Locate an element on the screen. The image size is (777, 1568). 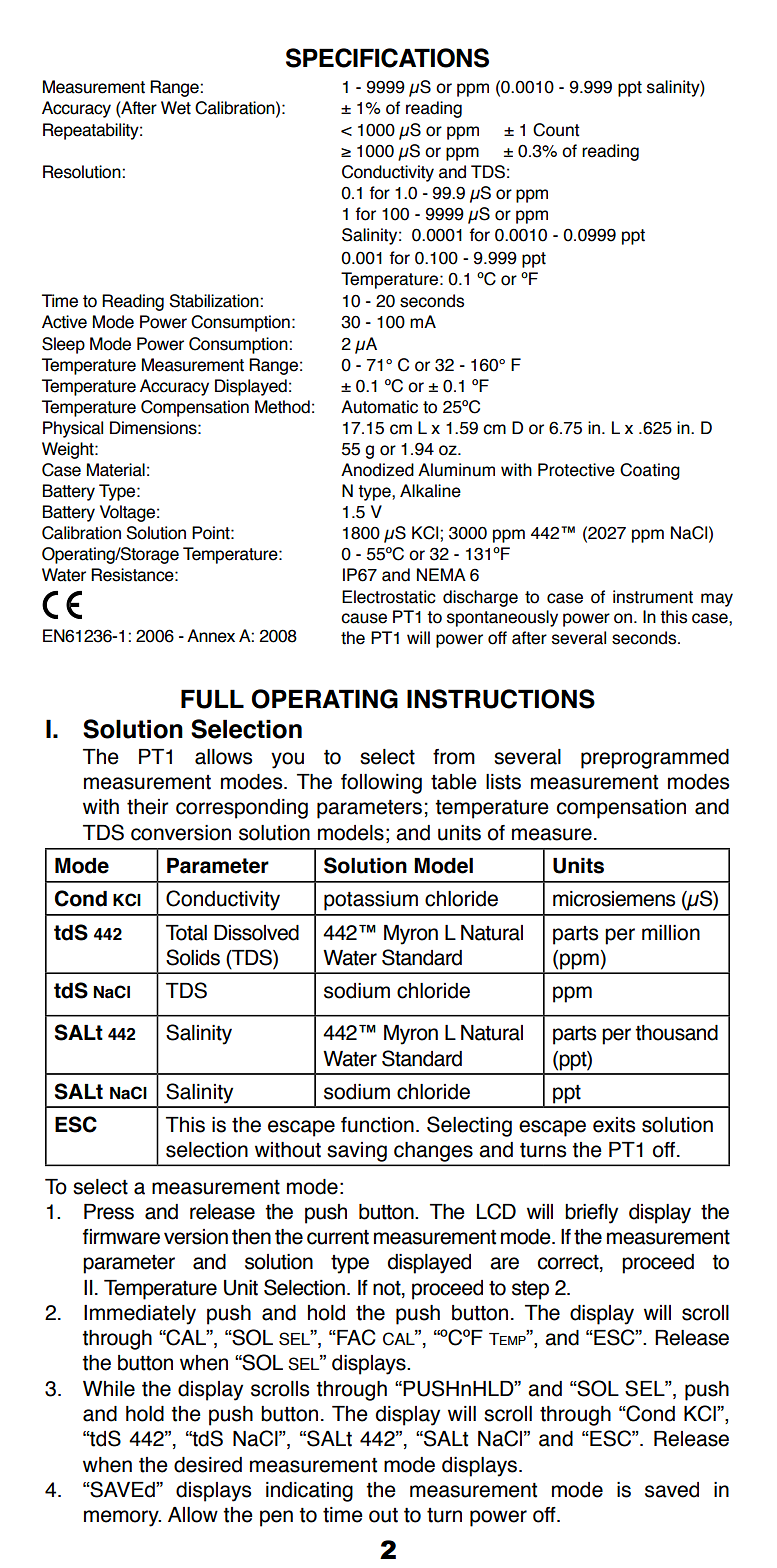
Total is located at coordinates (186, 933).
